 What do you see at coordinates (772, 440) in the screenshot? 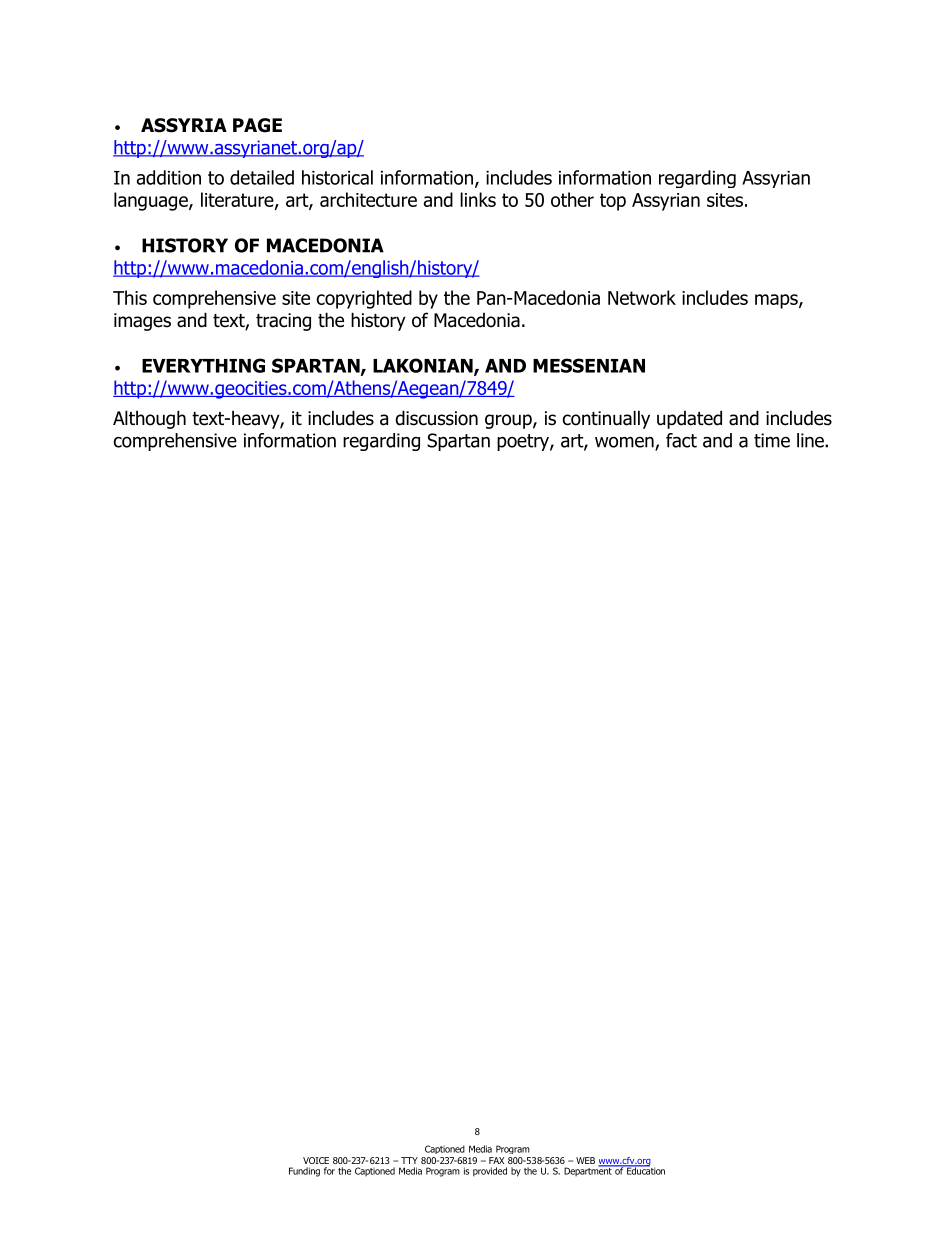
I see `time` at bounding box center [772, 440].
